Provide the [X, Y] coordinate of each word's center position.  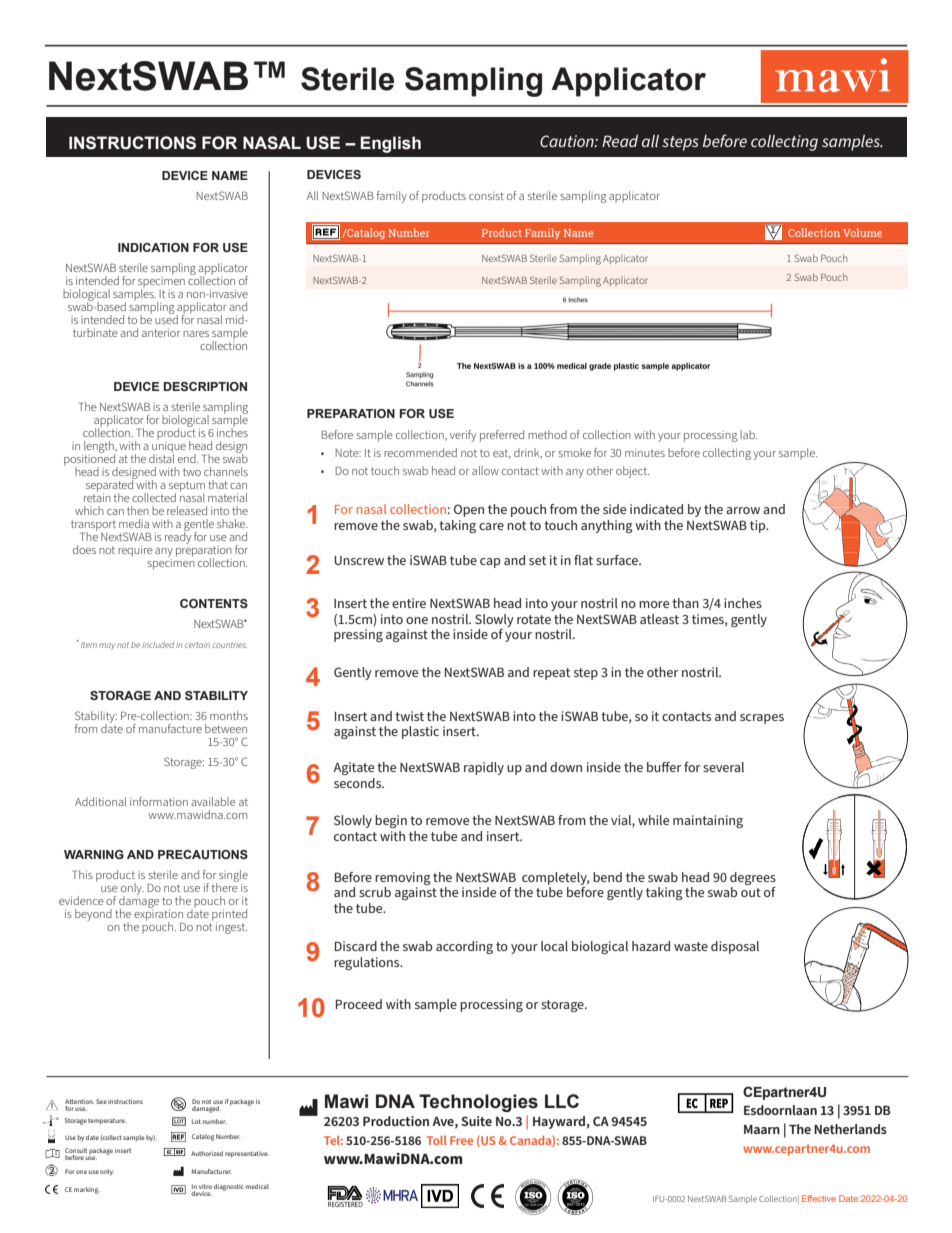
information [159, 801]
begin [391, 821]
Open [469, 510]
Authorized [207, 1153]
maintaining [708, 821]
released [187, 510]
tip [759, 526]
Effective [819, 1198]
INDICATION [153, 247]
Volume [862, 232]
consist [486, 196]
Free [461, 1140]
